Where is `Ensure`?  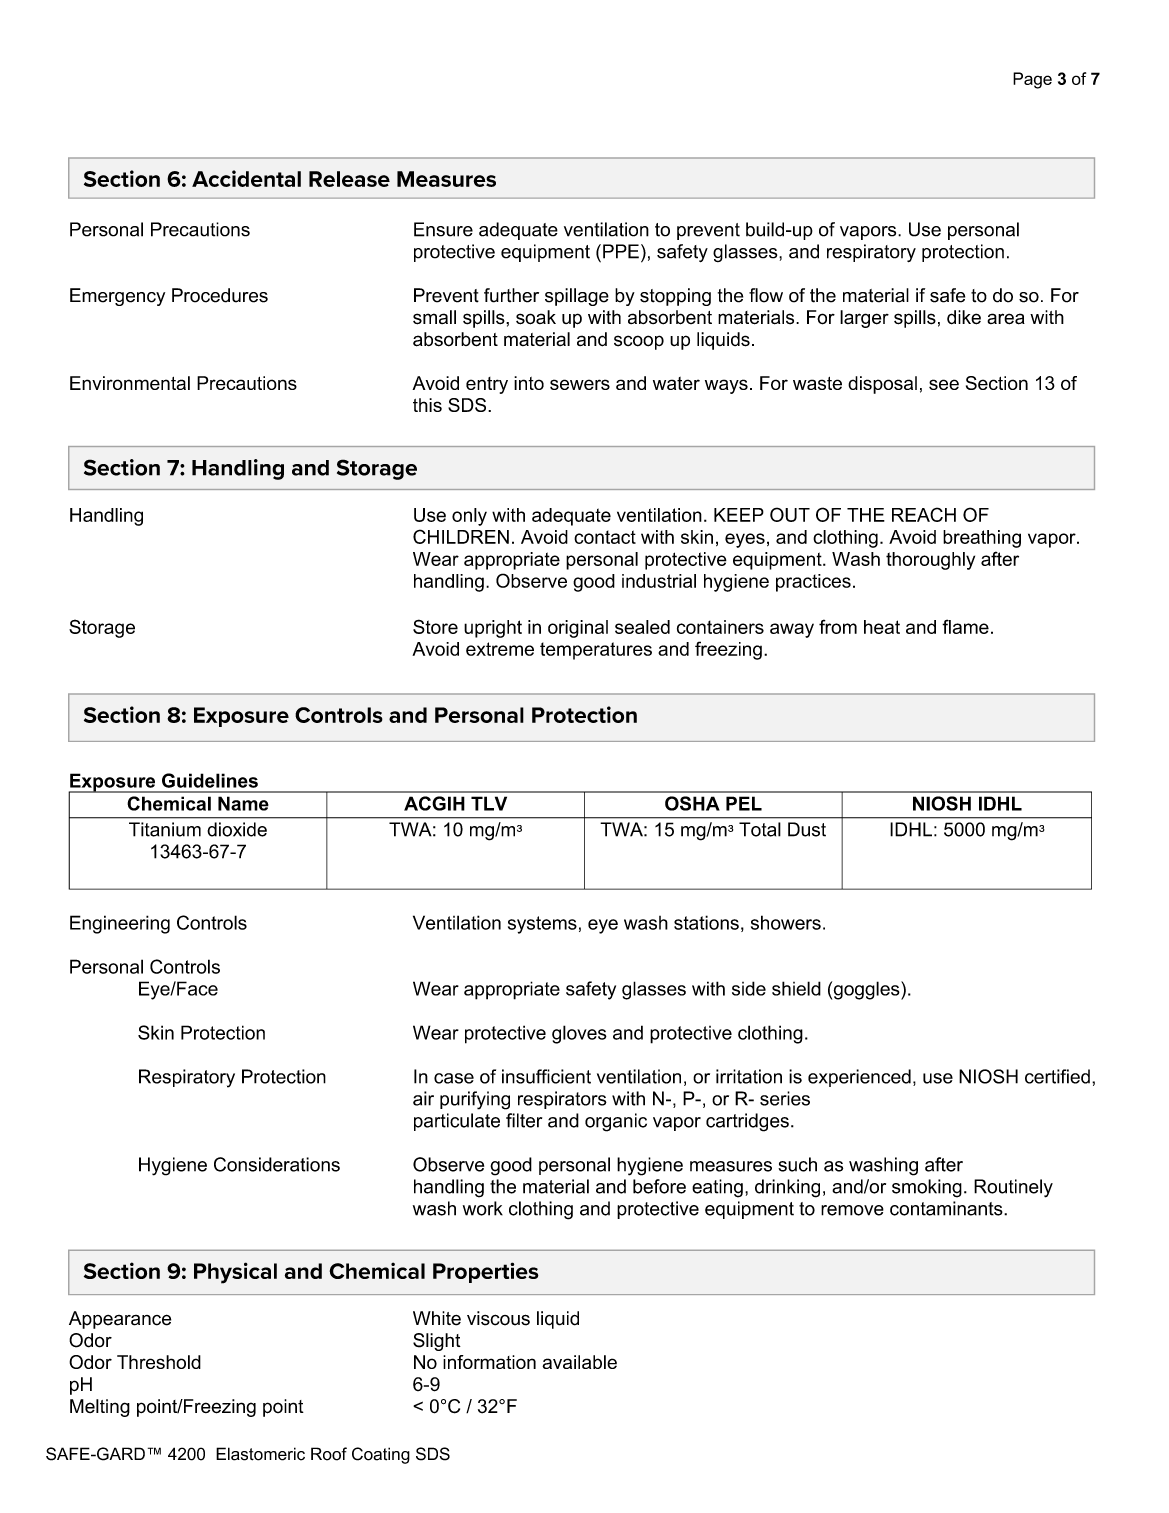
Ensure is located at coordinates (443, 229).
